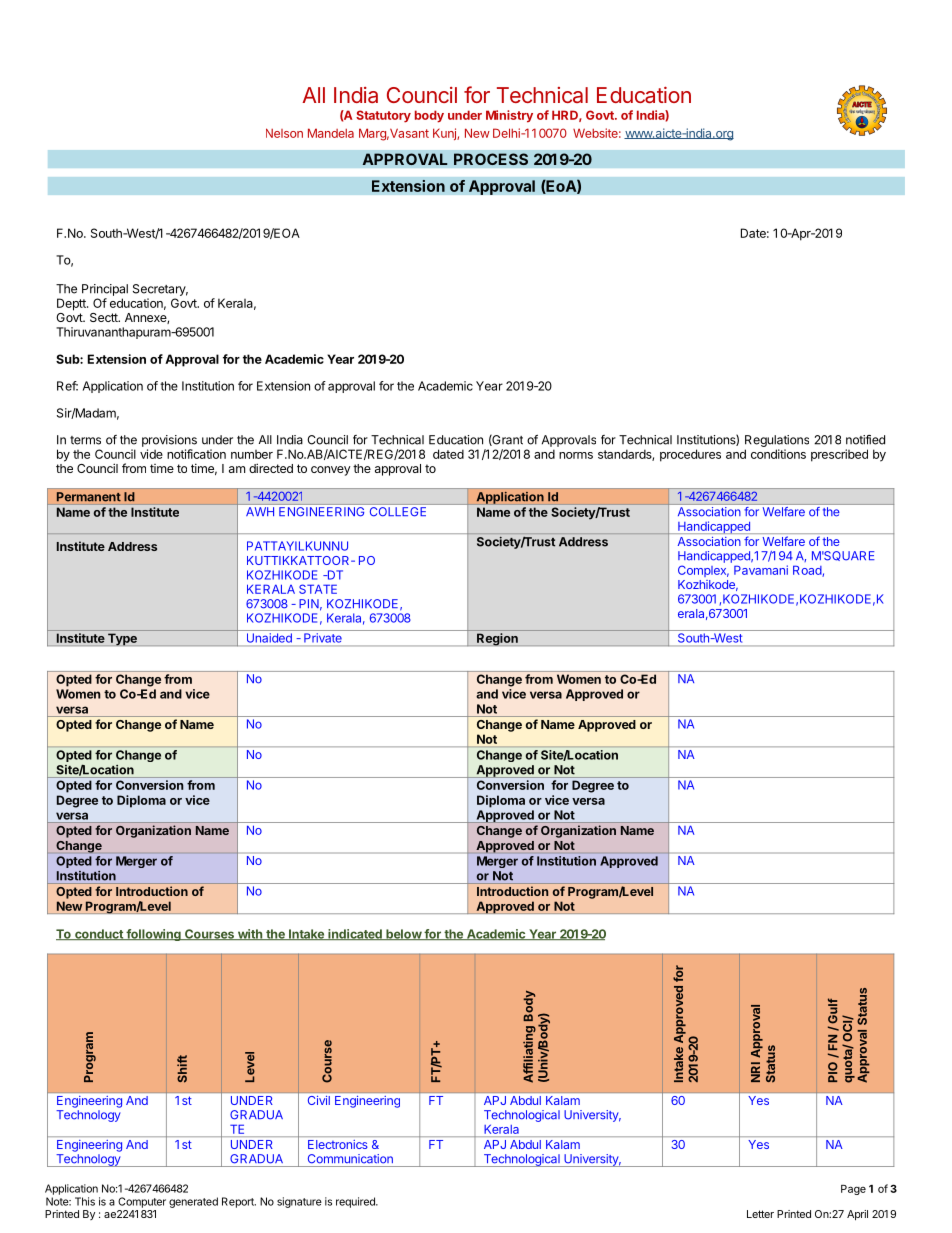  Describe the element at coordinates (284, 133) in the document. I see `Nelson` at that location.
